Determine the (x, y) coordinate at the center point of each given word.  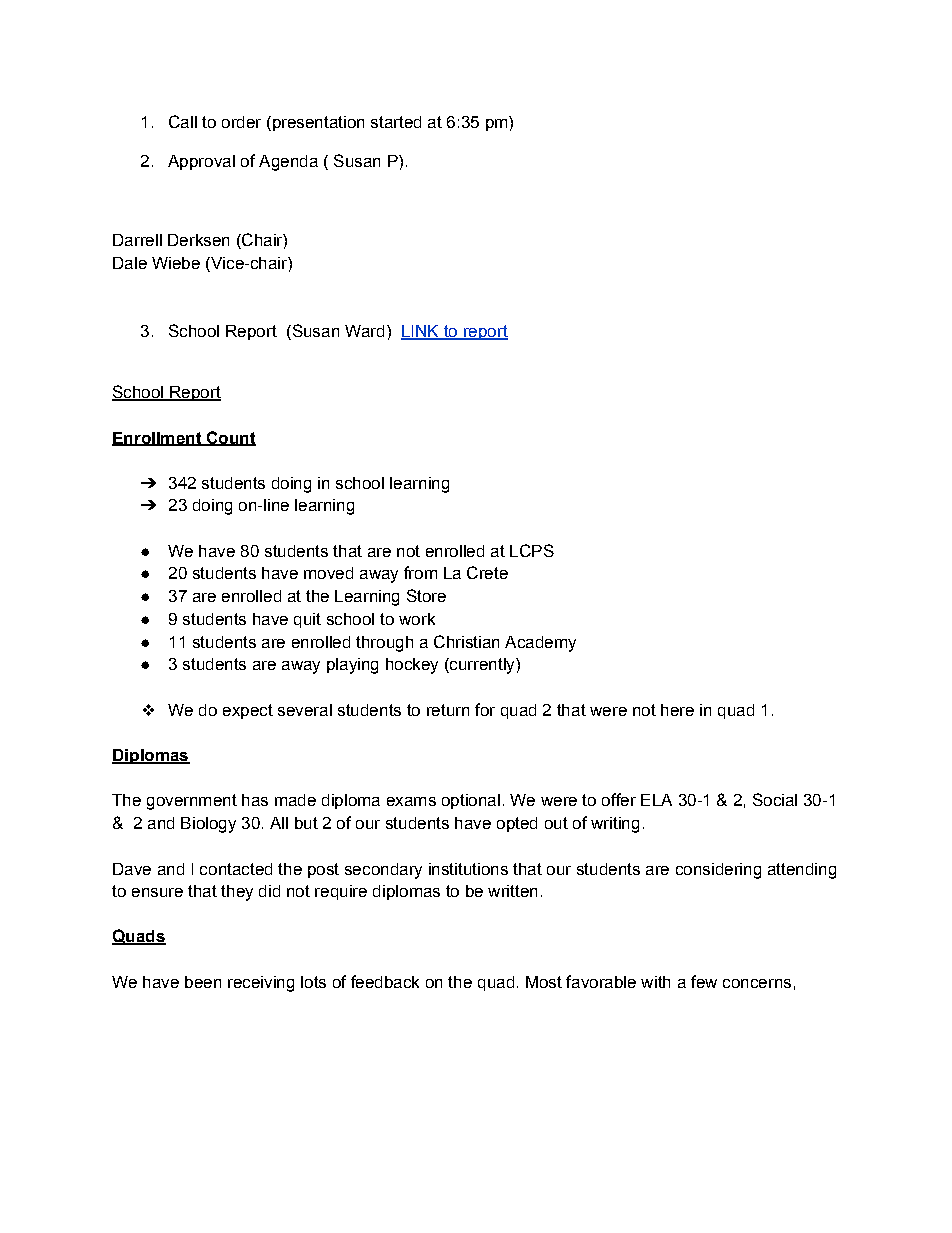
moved (328, 573)
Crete (487, 572)
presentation (317, 123)
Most (544, 982)
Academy (540, 644)
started (396, 122)
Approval (201, 162)
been (203, 982)
